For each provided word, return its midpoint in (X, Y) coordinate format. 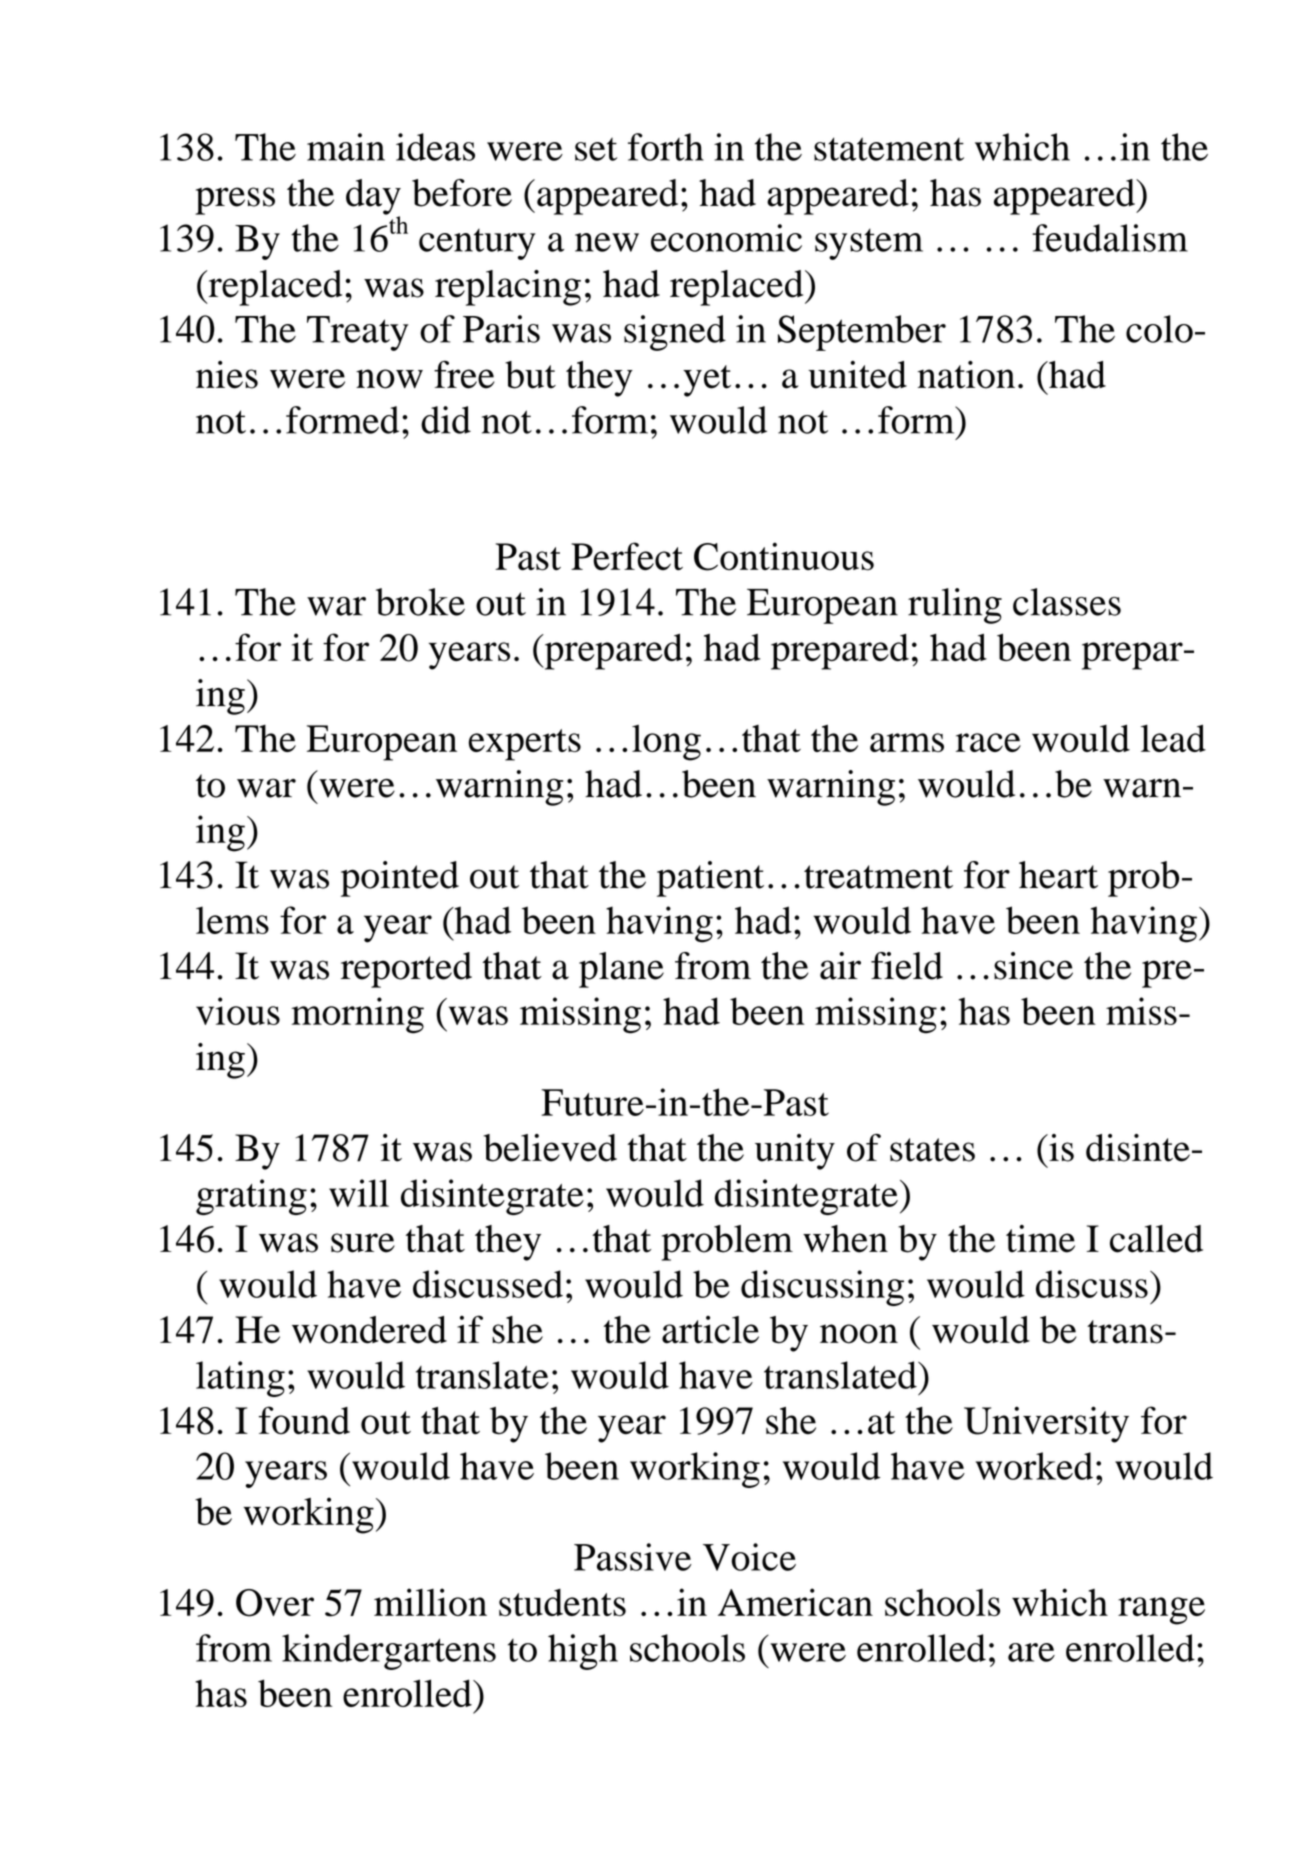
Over (275, 1603)
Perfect (627, 556)
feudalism (1110, 238)
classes (1067, 602)
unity (795, 1152)
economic (726, 238)
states (932, 1150)
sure (363, 1243)
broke (420, 602)
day (373, 198)
